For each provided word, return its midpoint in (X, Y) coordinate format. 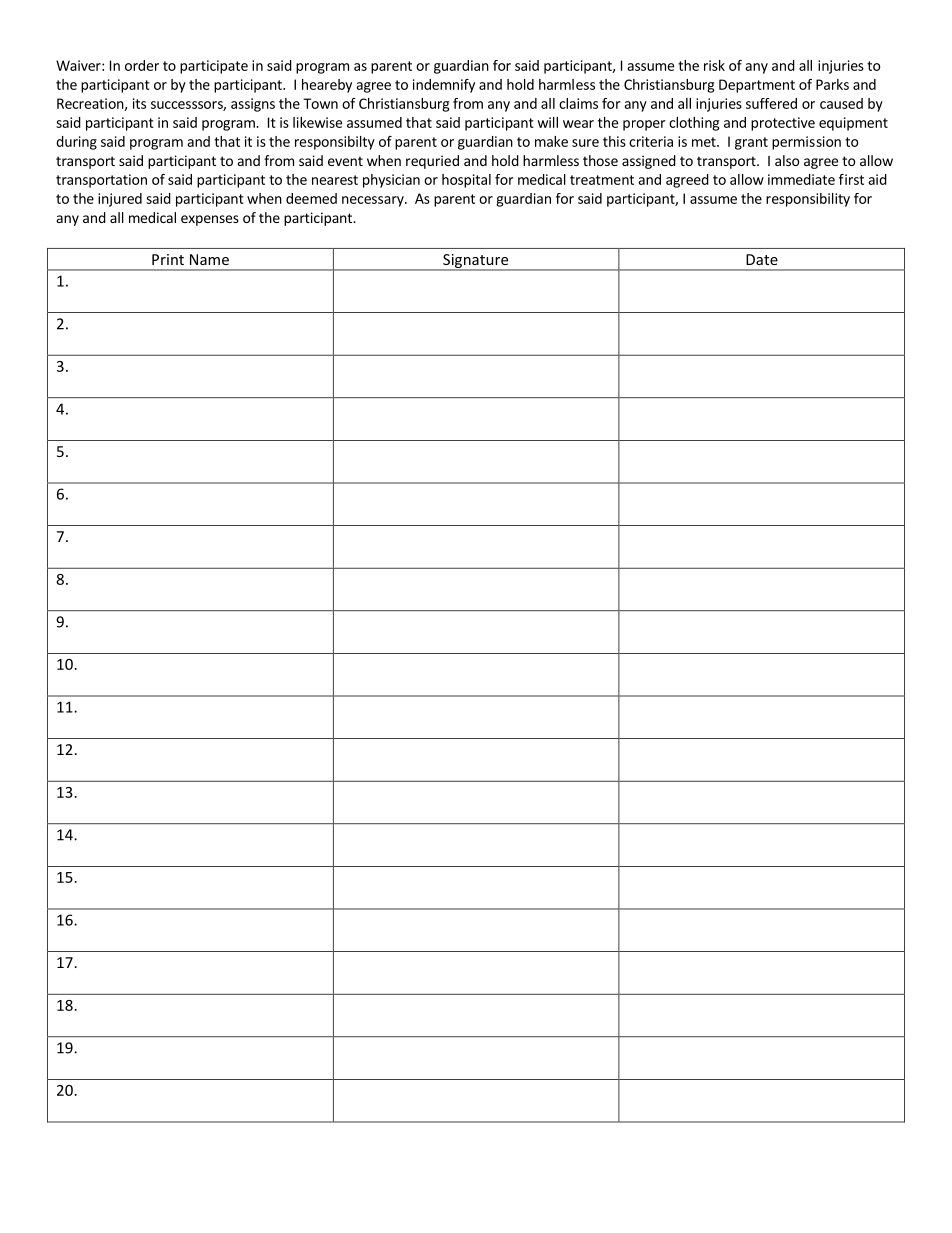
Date (762, 259)
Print (168, 259)
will (547, 122)
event (345, 161)
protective (783, 124)
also (787, 160)
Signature (476, 262)
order (142, 65)
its (139, 103)
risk (714, 65)
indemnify (444, 86)
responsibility (808, 200)
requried (432, 162)
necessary (374, 201)
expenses (210, 220)
